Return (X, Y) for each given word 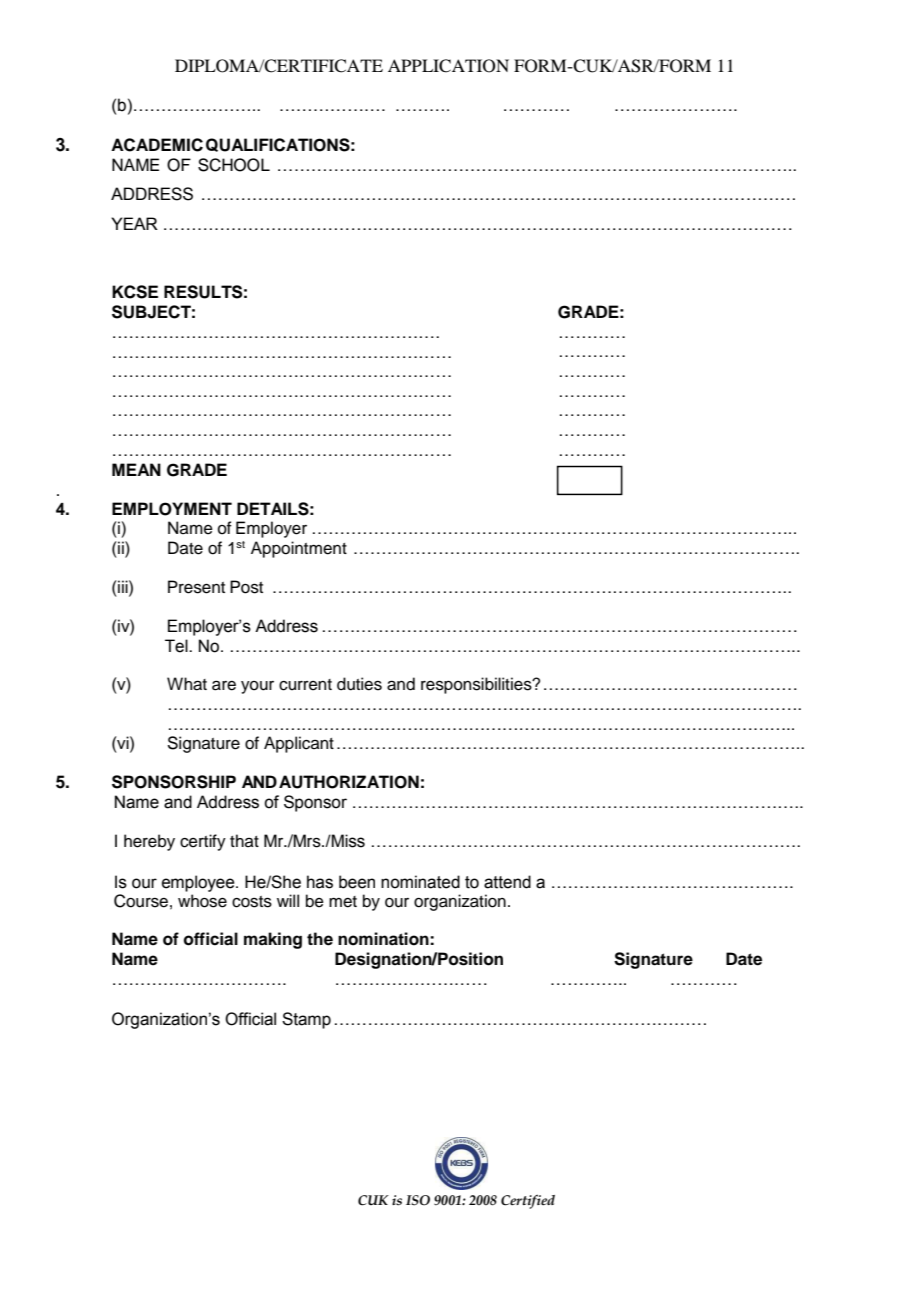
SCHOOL (234, 165)
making (273, 940)
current (305, 685)
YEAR (134, 223)
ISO (418, 1200)
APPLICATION (448, 66)
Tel (177, 646)
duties (359, 684)
